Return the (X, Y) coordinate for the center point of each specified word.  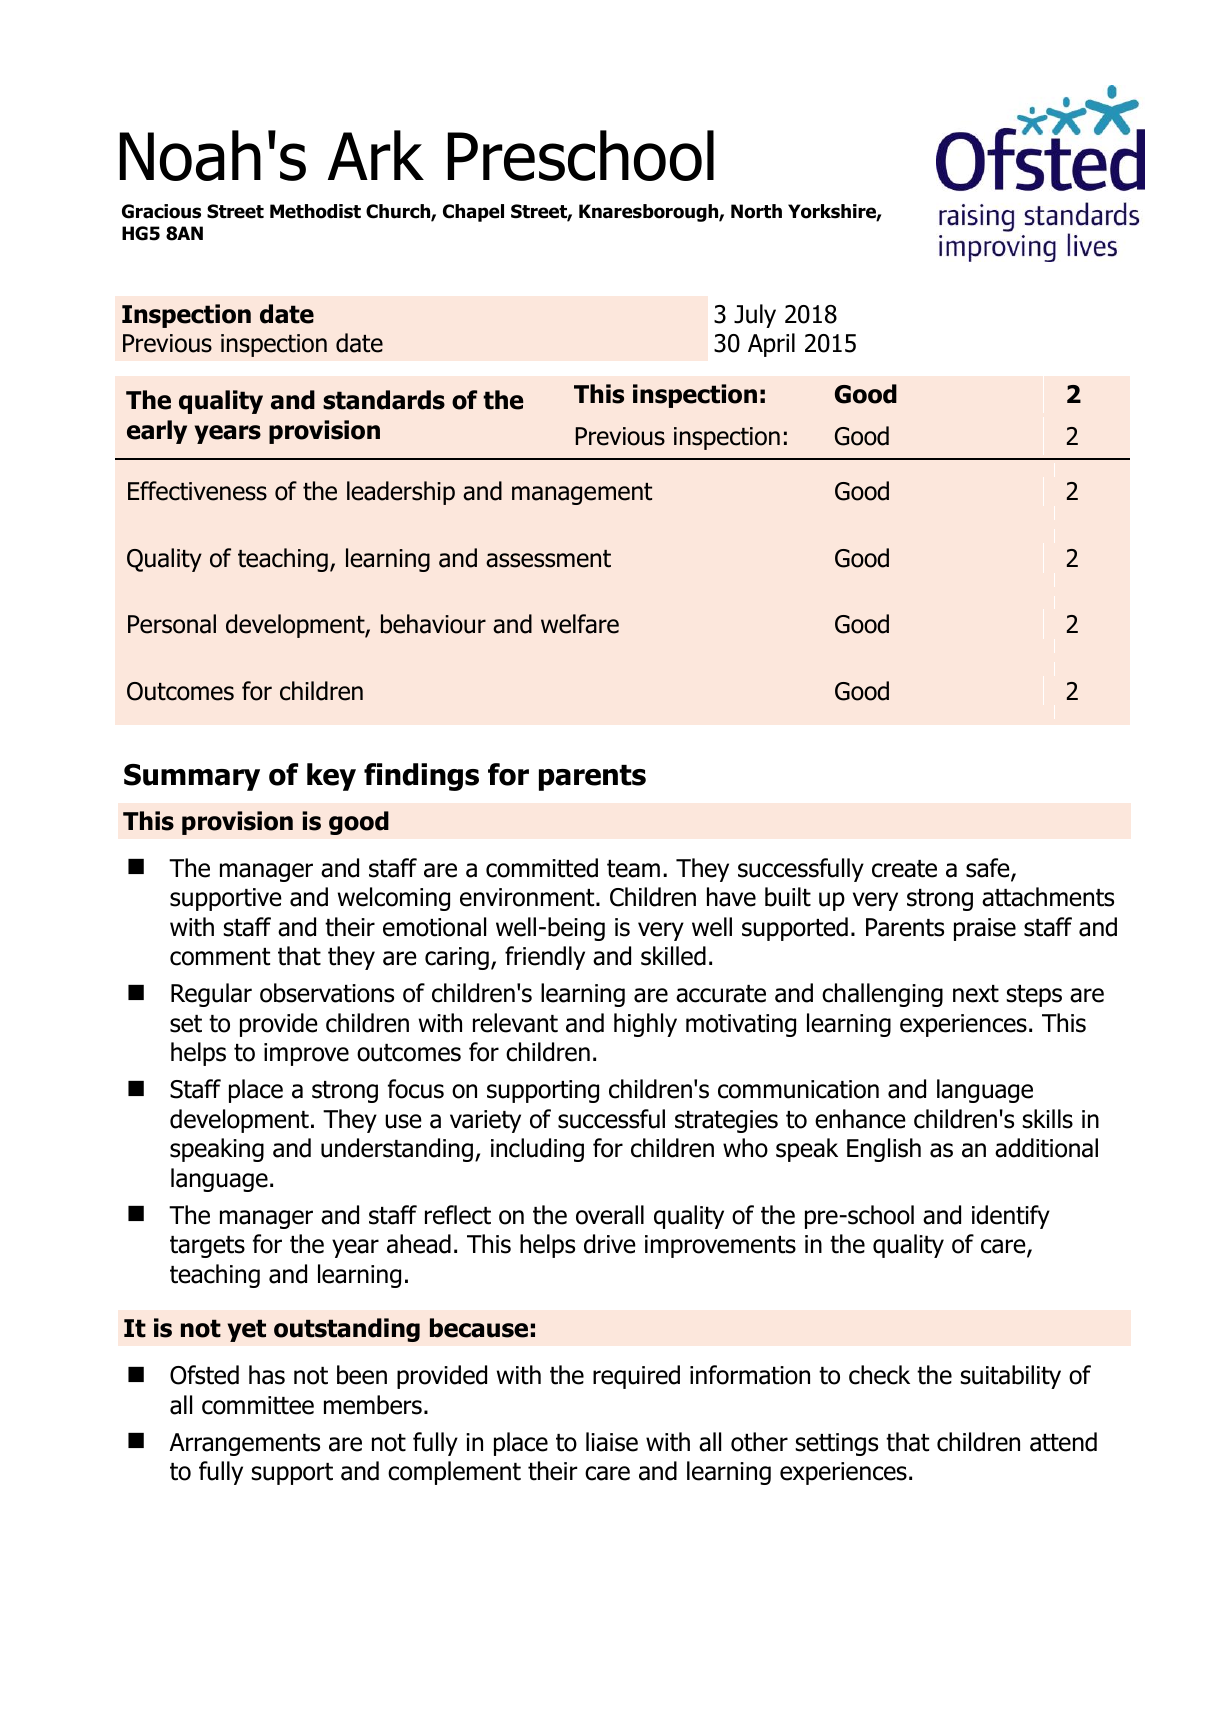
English (884, 1150)
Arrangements (244, 1444)
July (755, 316)
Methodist (315, 211)
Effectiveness (197, 491)
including (537, 1150)
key (331, 777)
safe (989, 869)
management (582, 494)
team (633, 869)
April (771, 345)
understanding (397, 1150)
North (756, 211)
